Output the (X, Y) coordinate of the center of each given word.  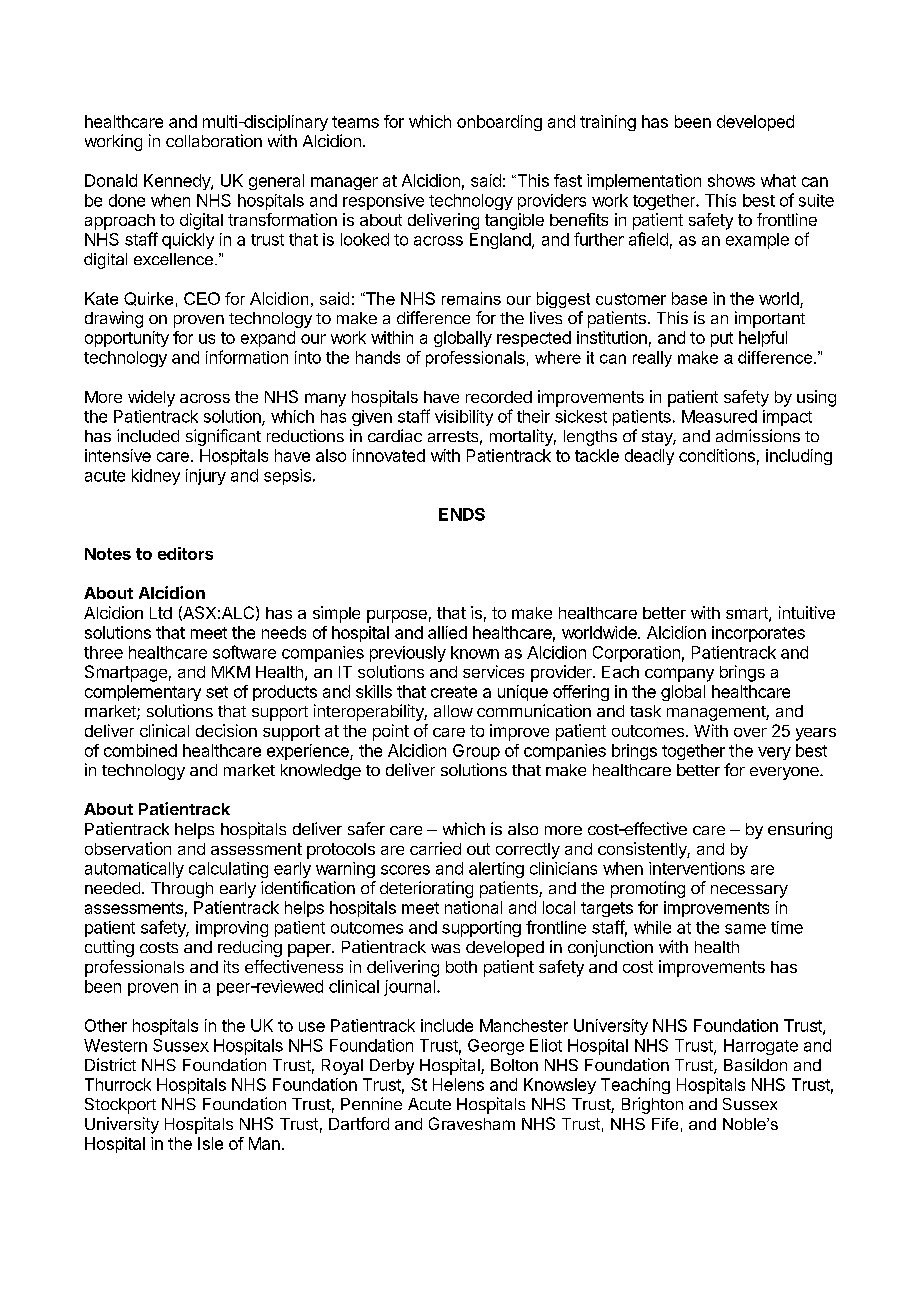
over (750, 732)
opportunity (127, 339)
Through (182, 890)
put (722, 339)
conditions (717, 455)
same (745, 929)
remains (471, 298)
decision (226, 730)
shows (731, 180)
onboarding (499, 123)
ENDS (462, 514)
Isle (210, 1143)
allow (453, 711)
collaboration (214, 140)
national (473, 907)
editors (185, 553)
